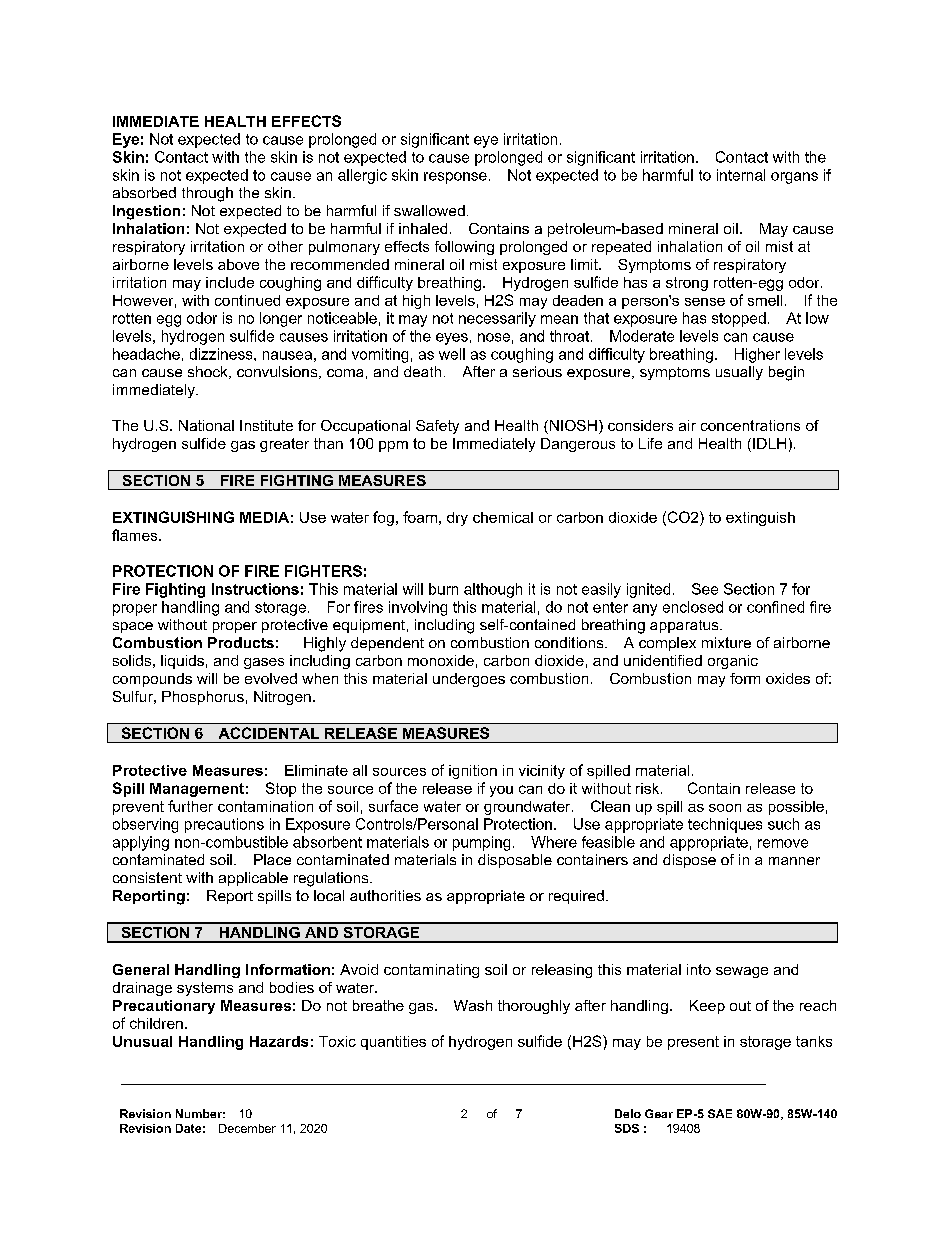 Image resolution: width=952 pixels, height=1233 pixels. Describe the element at coordinates (393, 1043) in the page. I see `quantities` at that location.
